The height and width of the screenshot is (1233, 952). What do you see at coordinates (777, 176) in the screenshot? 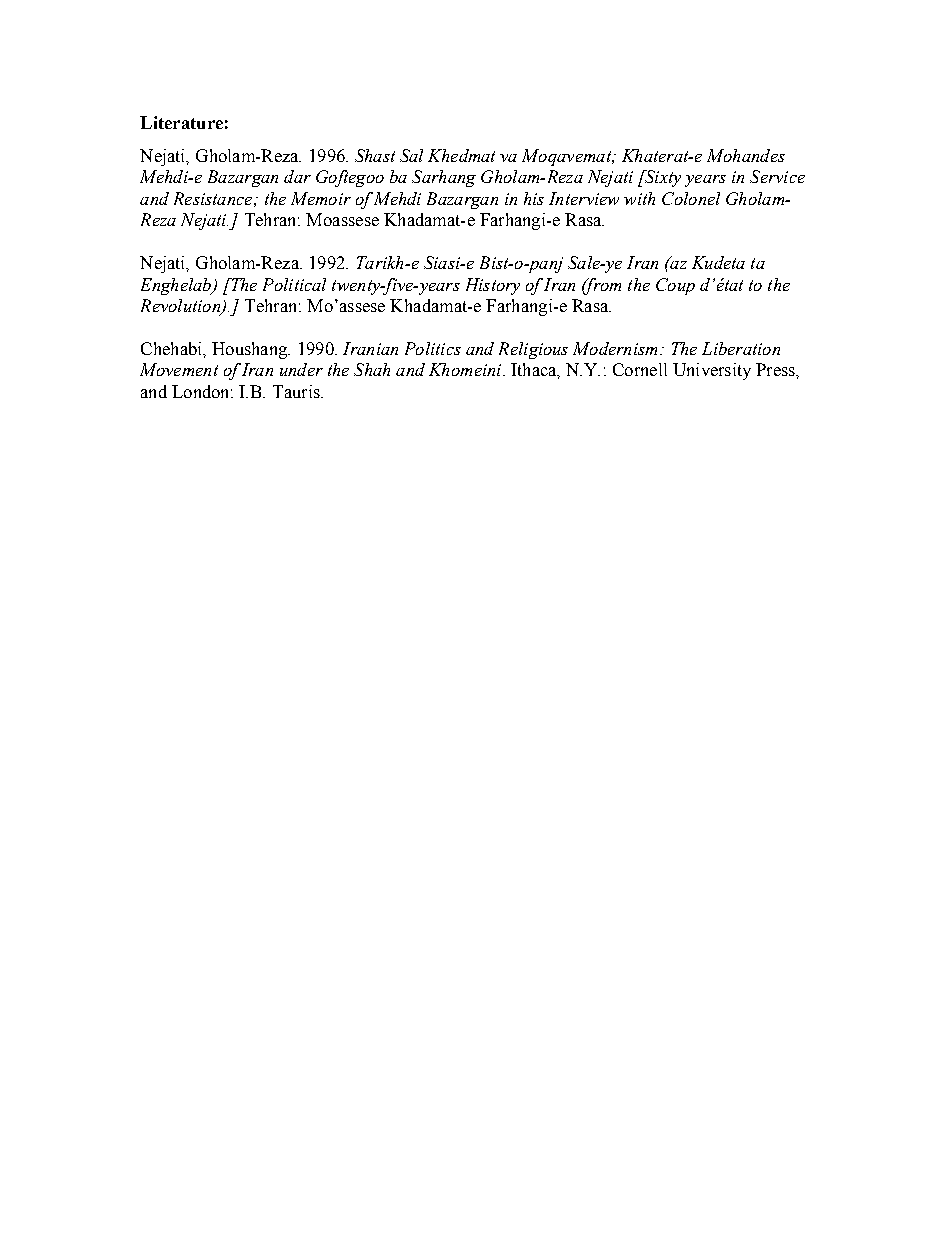
I see `Service` at bounding box center [777, 176].
